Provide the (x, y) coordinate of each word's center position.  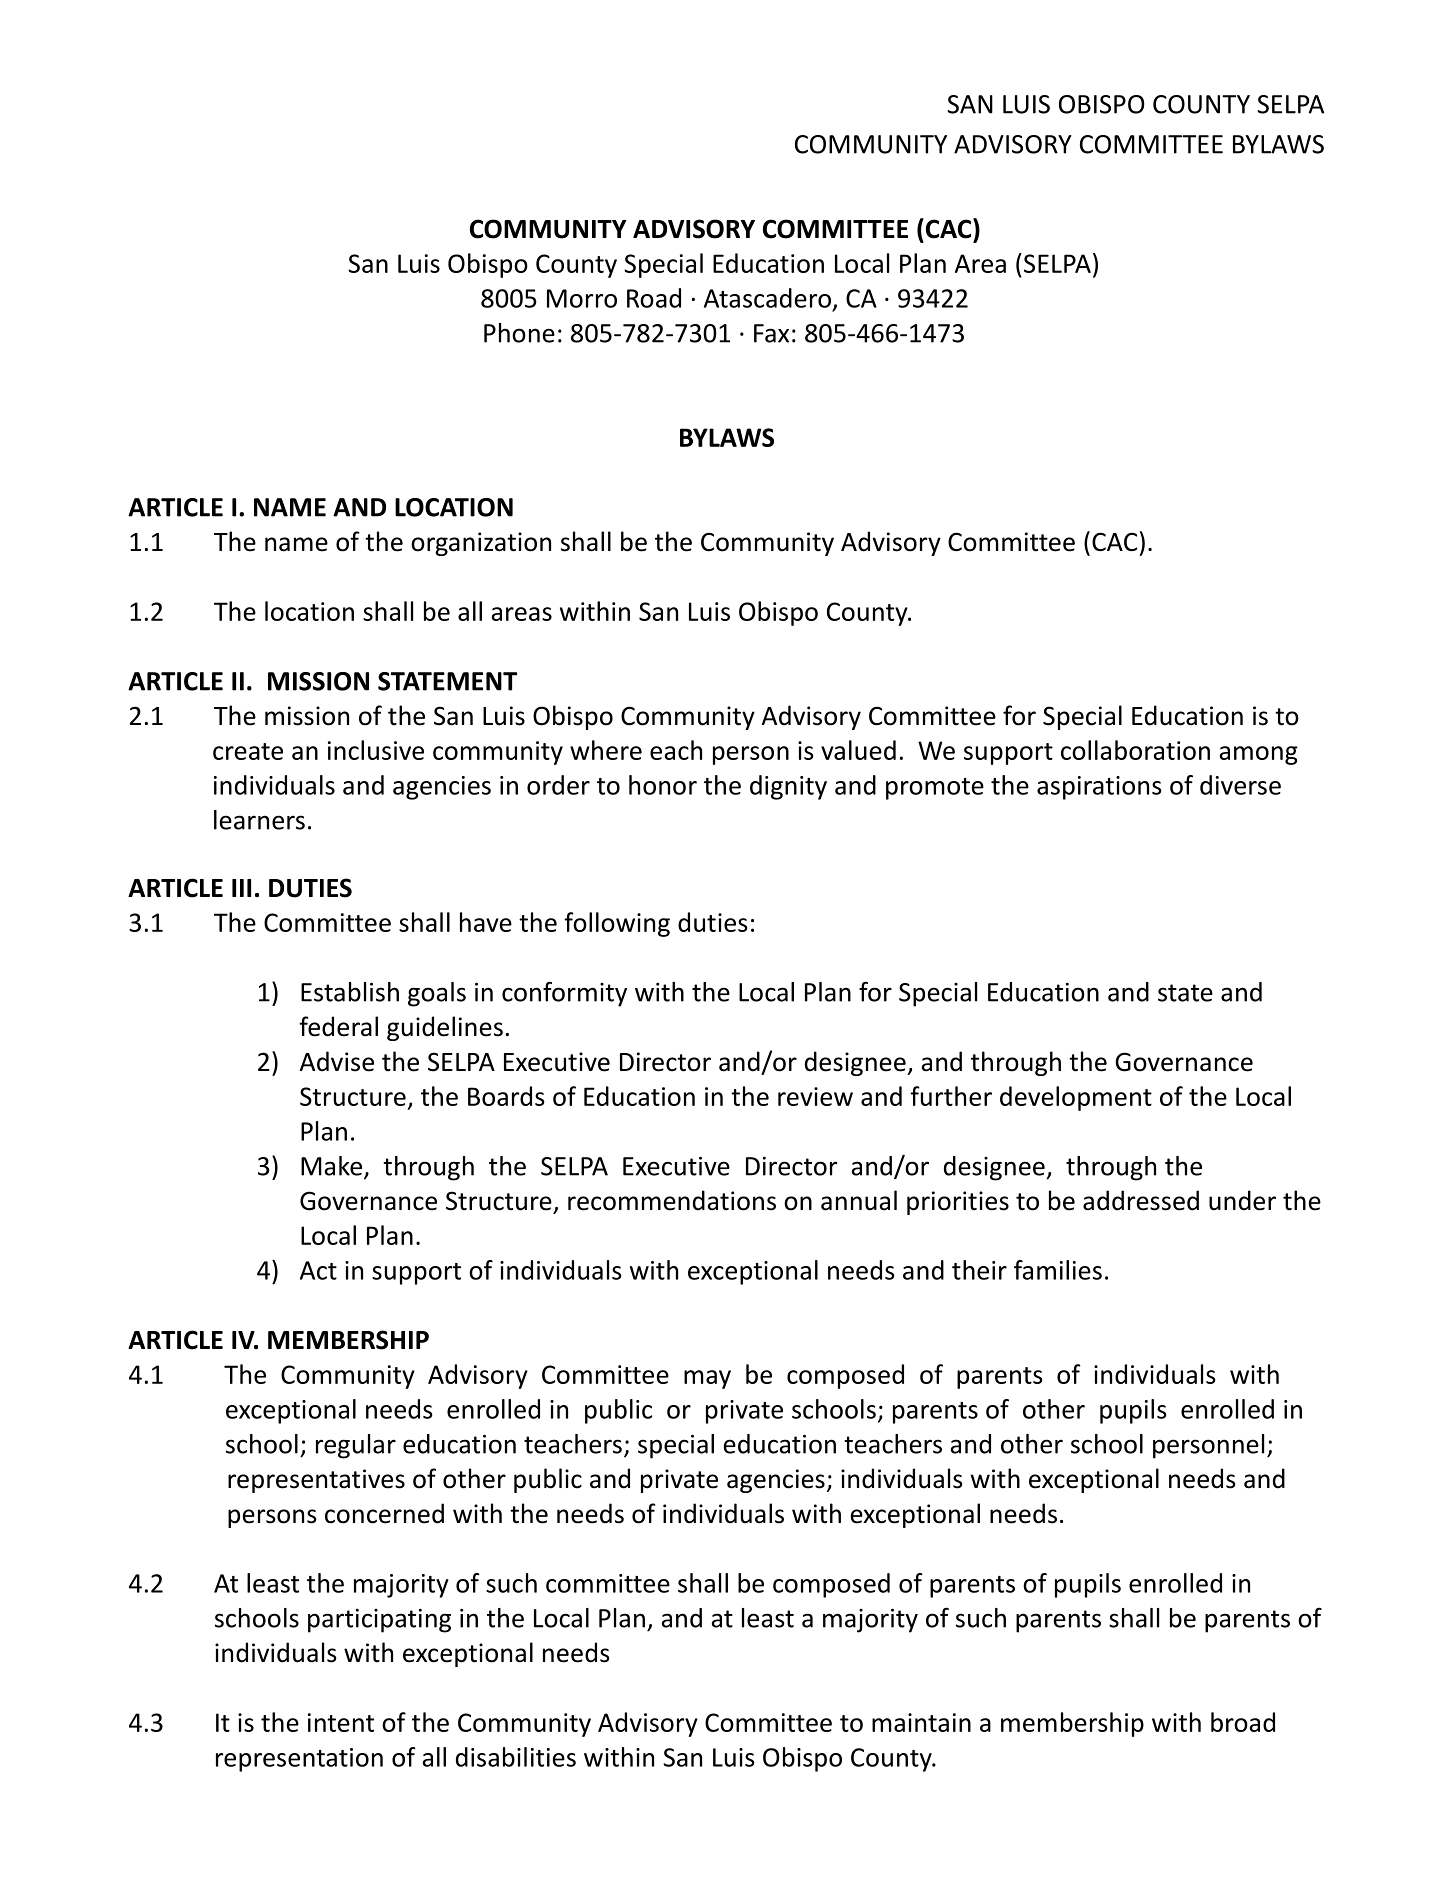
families (1058, 1270)
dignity (788, 787)
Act (318, 1270)
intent (341, 1722)
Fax (771, 333)
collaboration (1135, 750)
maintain (921, 1722)
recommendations (672, 1200)
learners (259, 820)
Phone (519, 333)
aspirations (1099, 788)
